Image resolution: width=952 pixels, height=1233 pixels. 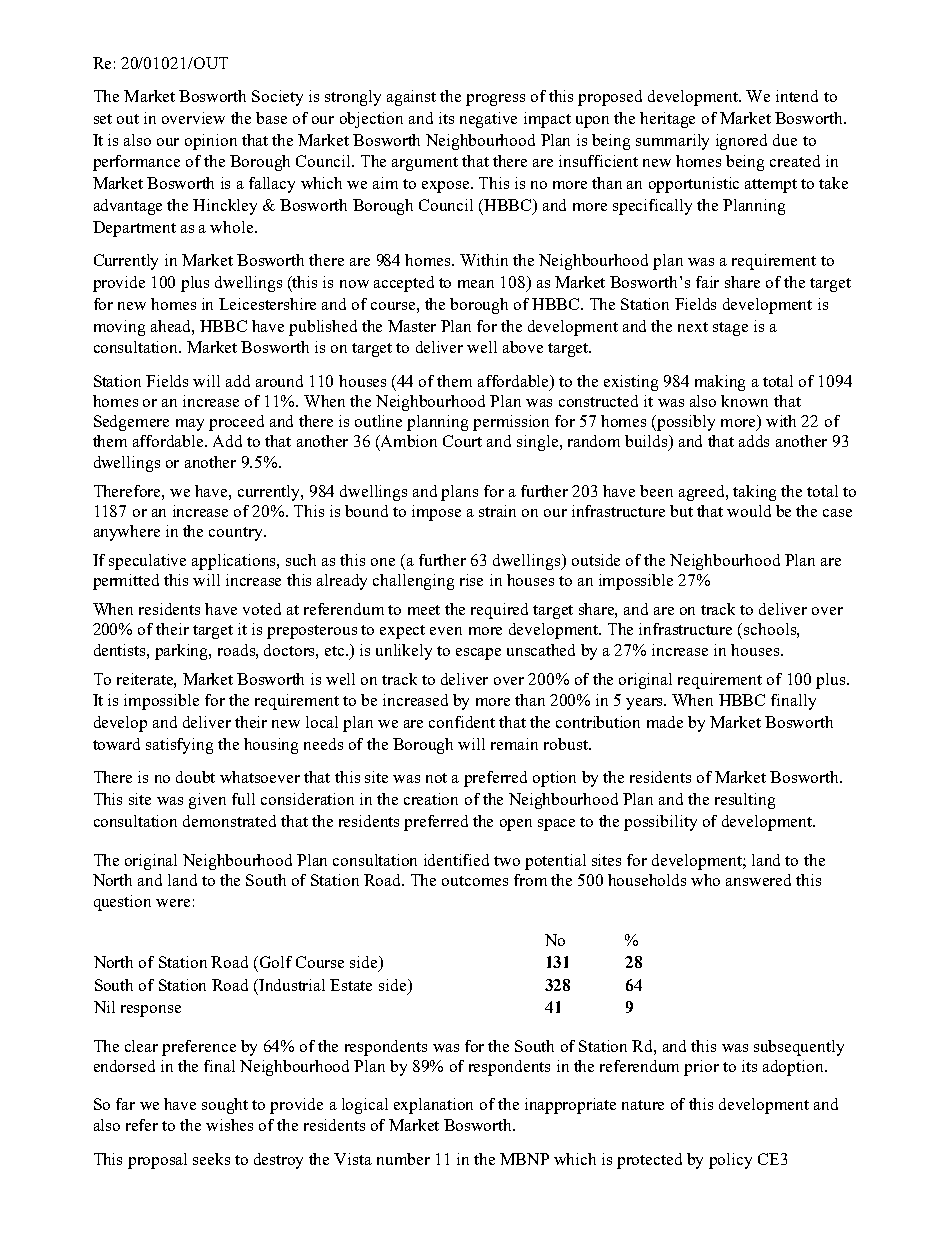 I want to click on question, so click(x=122, y=903).
